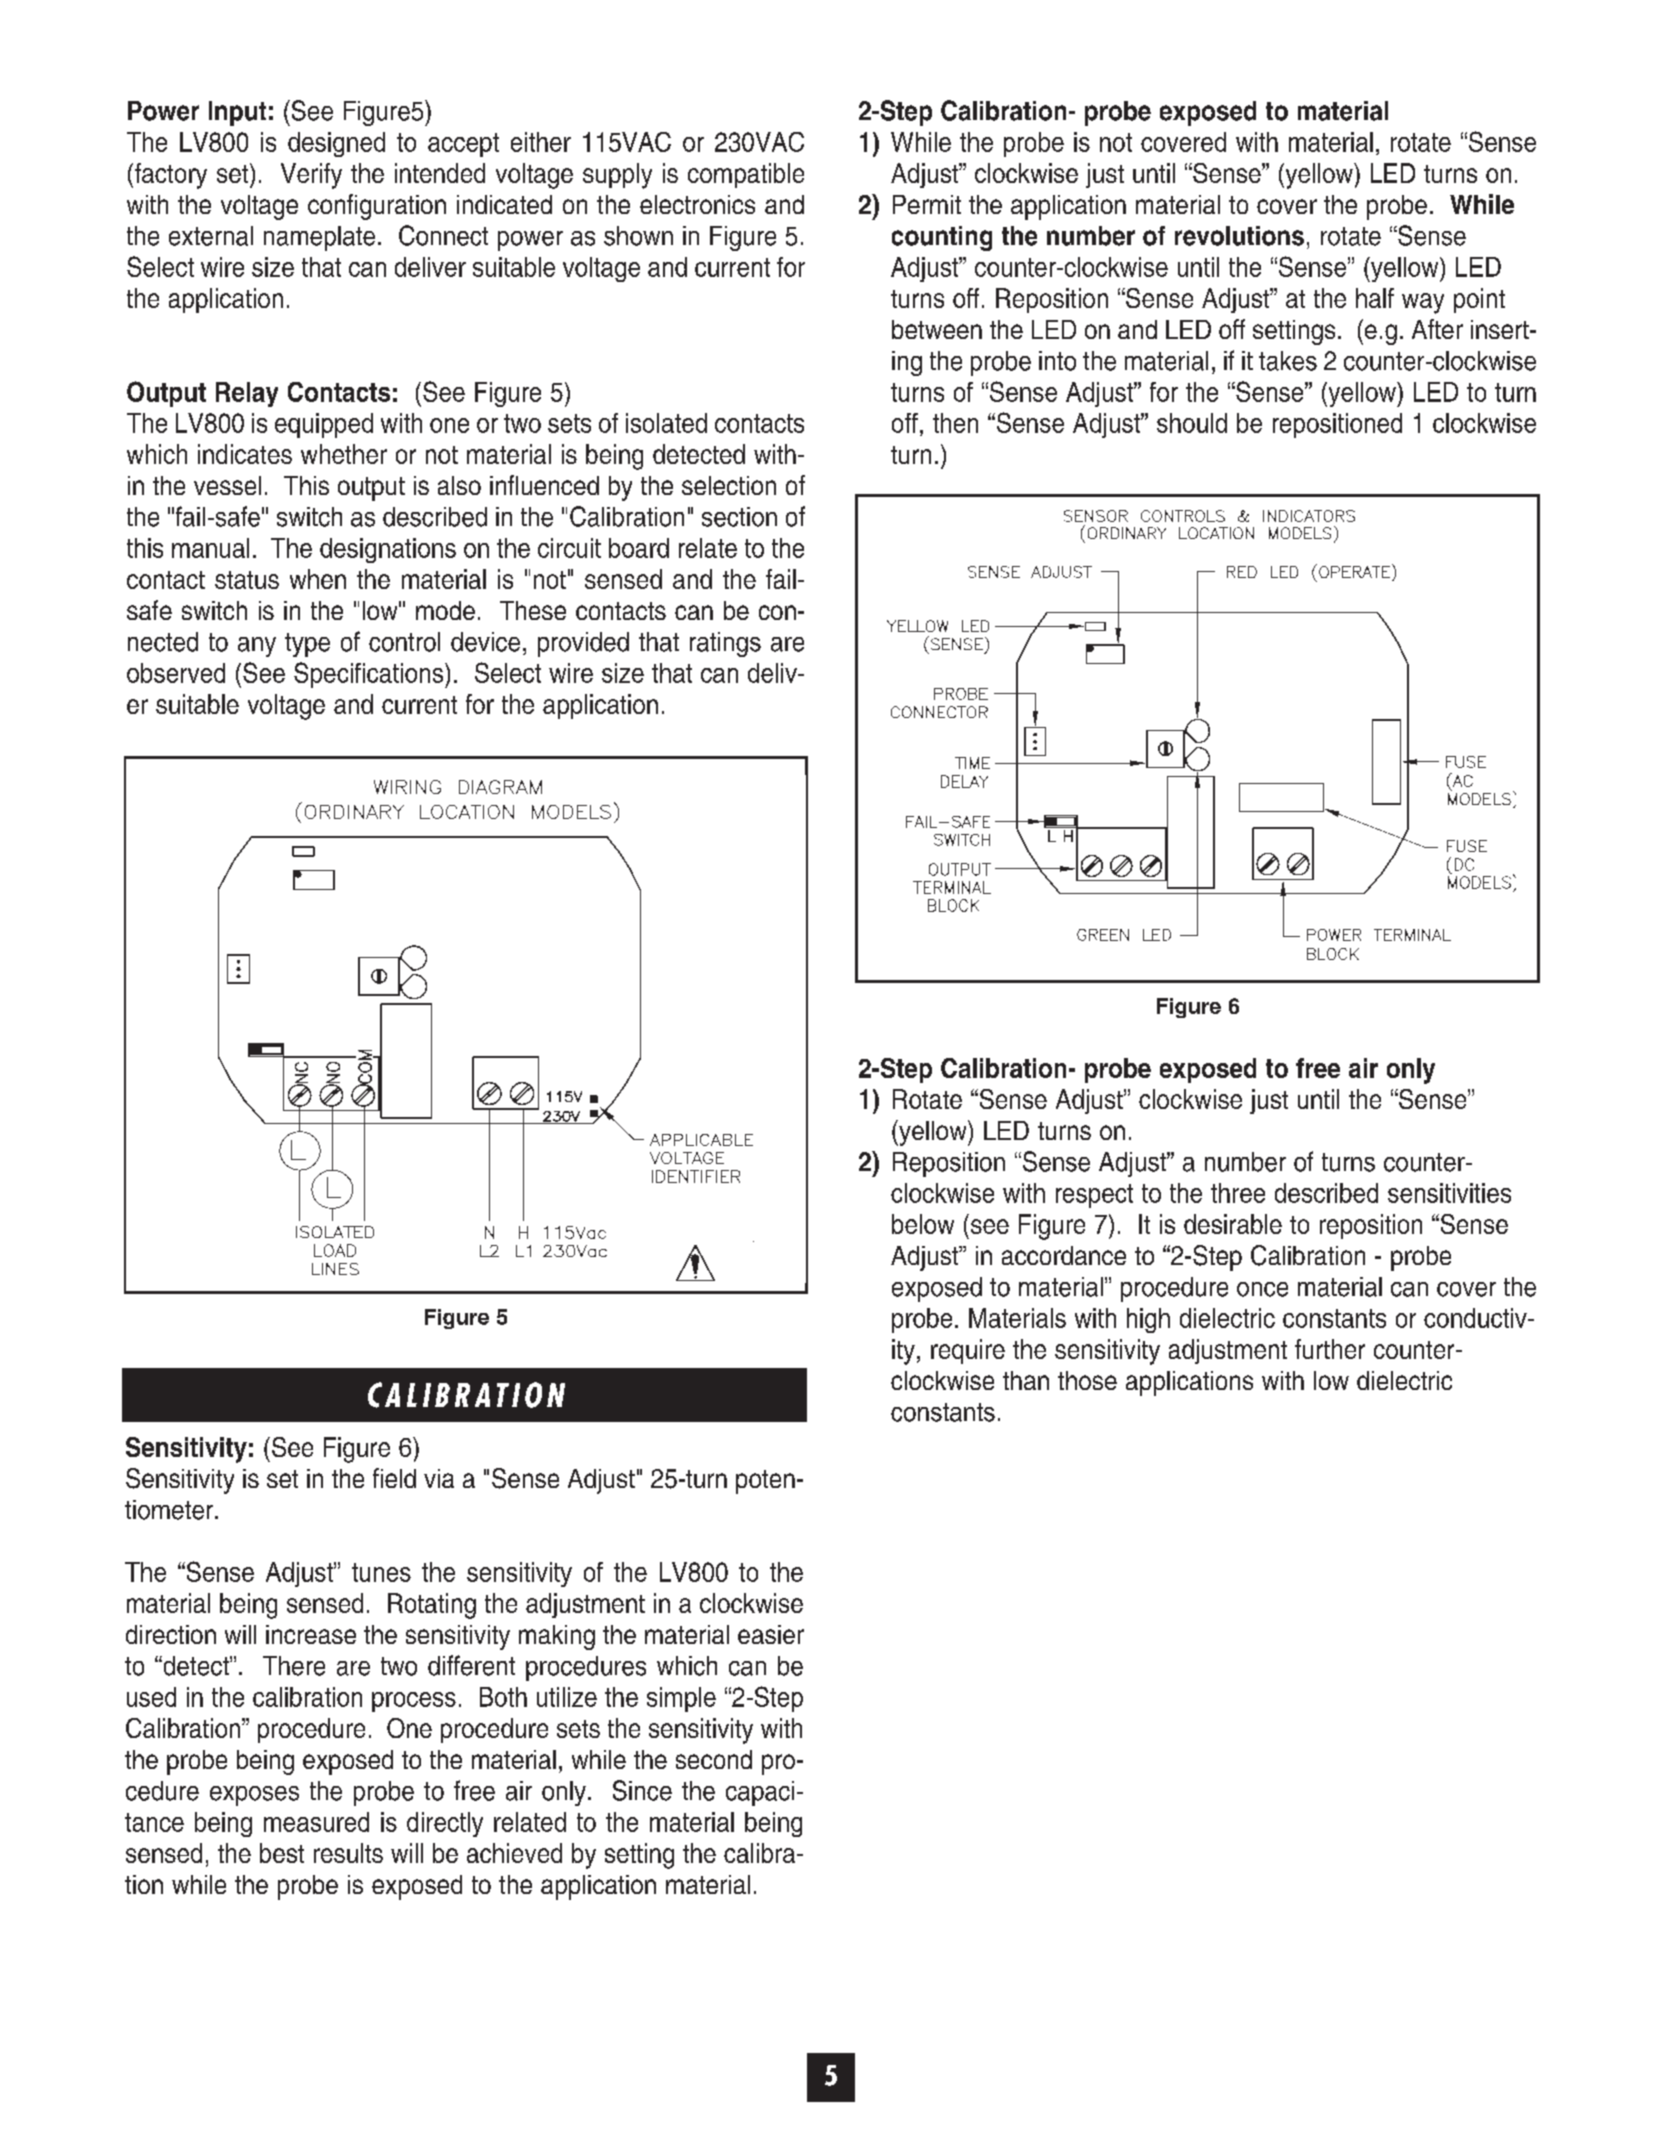  What do you see at coordinates (1375, 298) in the document?
I see `half` at bounding box center [1375, 298].
